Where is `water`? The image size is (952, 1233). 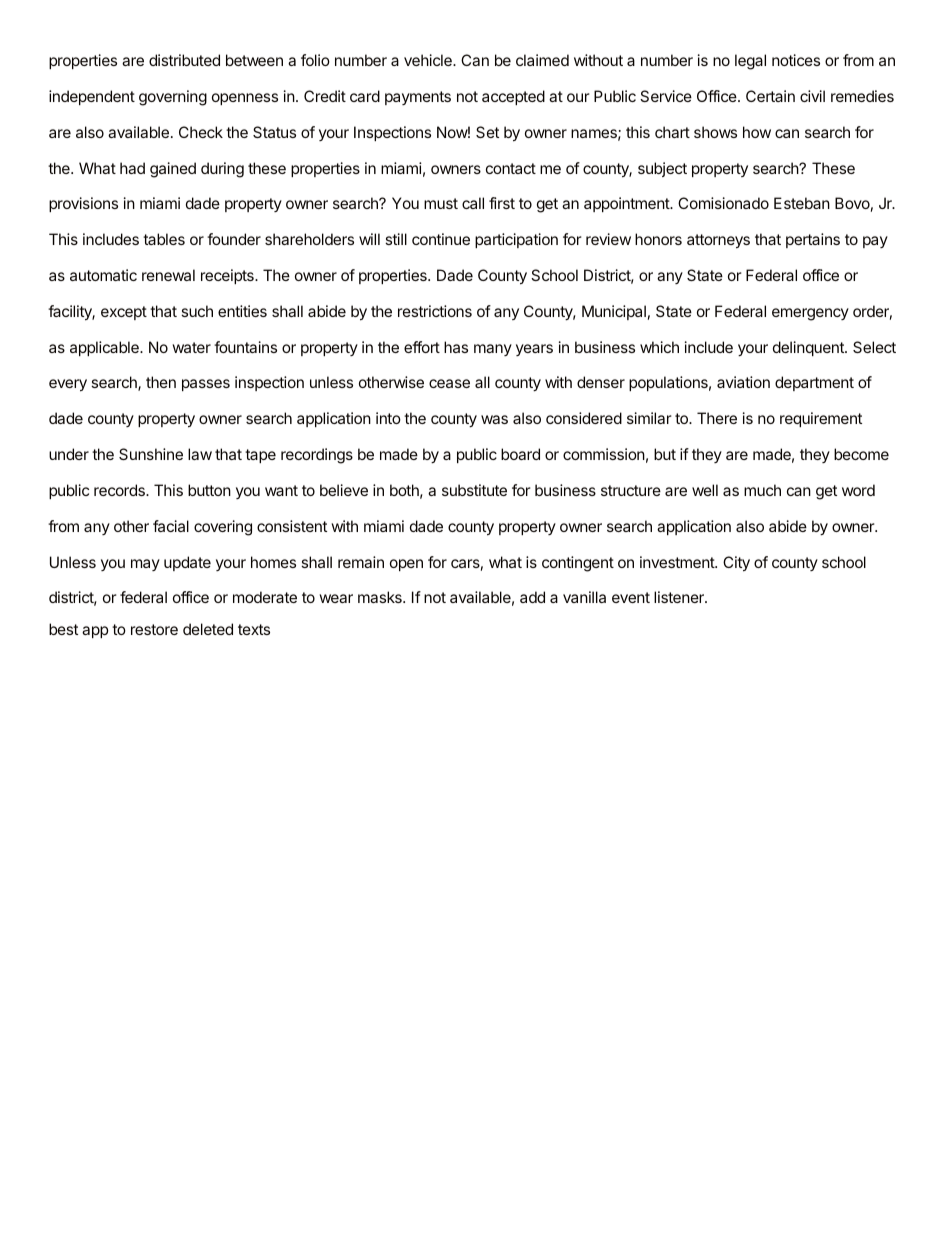
water is located at coordinates (191, 347).
